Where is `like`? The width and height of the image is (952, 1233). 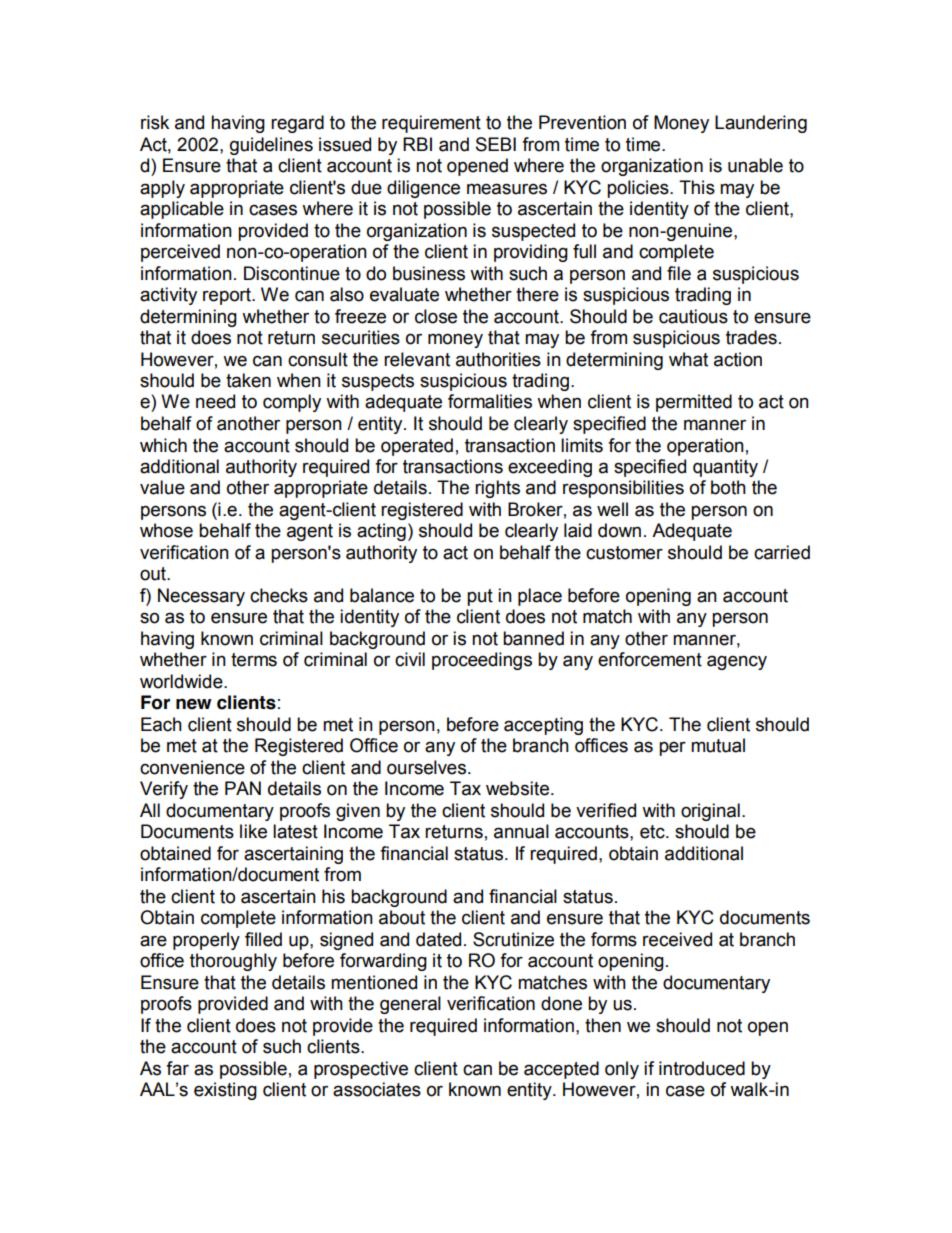
like is located at coordinates (253, 831).
